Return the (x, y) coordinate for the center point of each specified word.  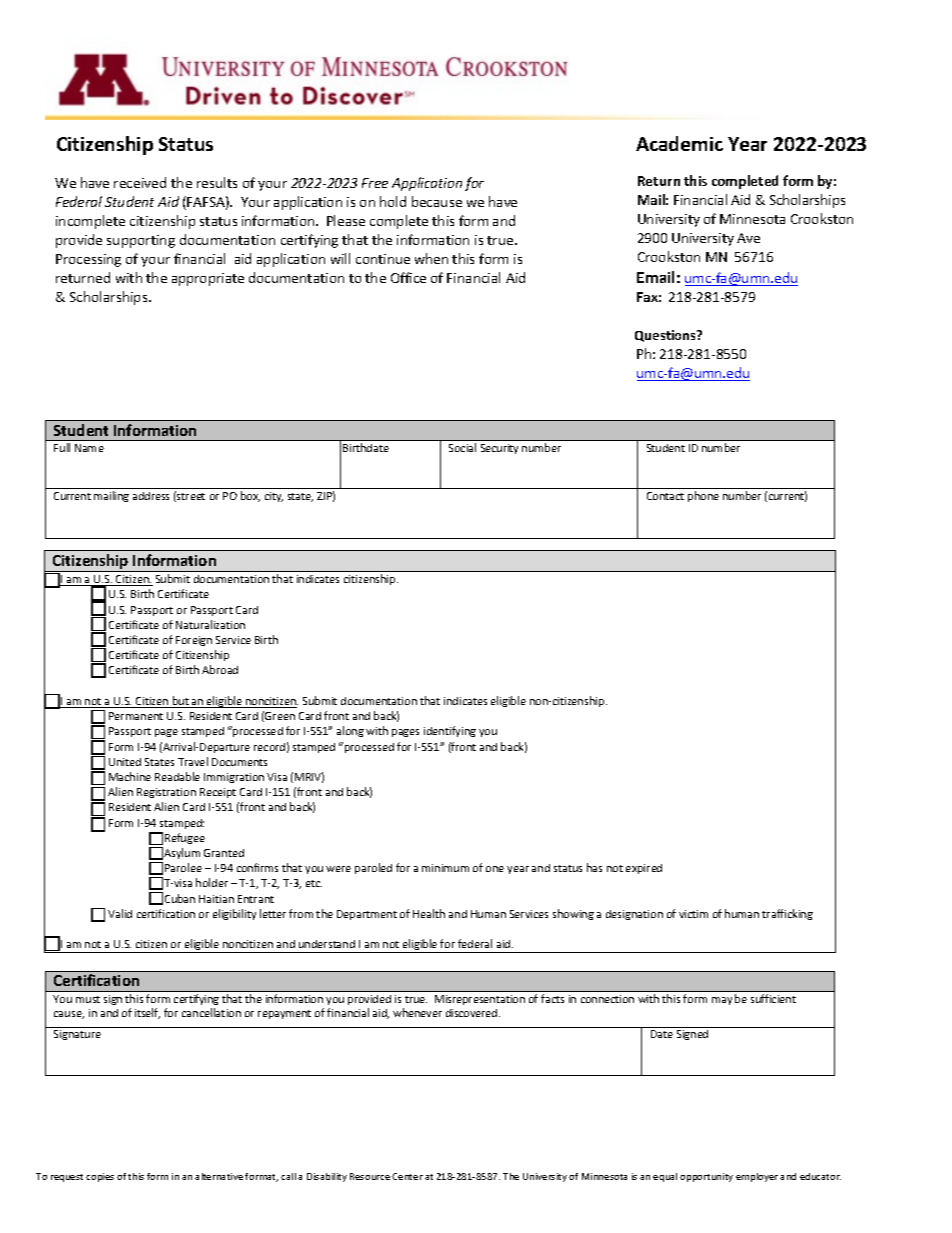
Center (407, 1176)
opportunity (706, 1177)
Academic (679, 143)
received (140, 182)
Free (375, 183)
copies (100, 1177)
